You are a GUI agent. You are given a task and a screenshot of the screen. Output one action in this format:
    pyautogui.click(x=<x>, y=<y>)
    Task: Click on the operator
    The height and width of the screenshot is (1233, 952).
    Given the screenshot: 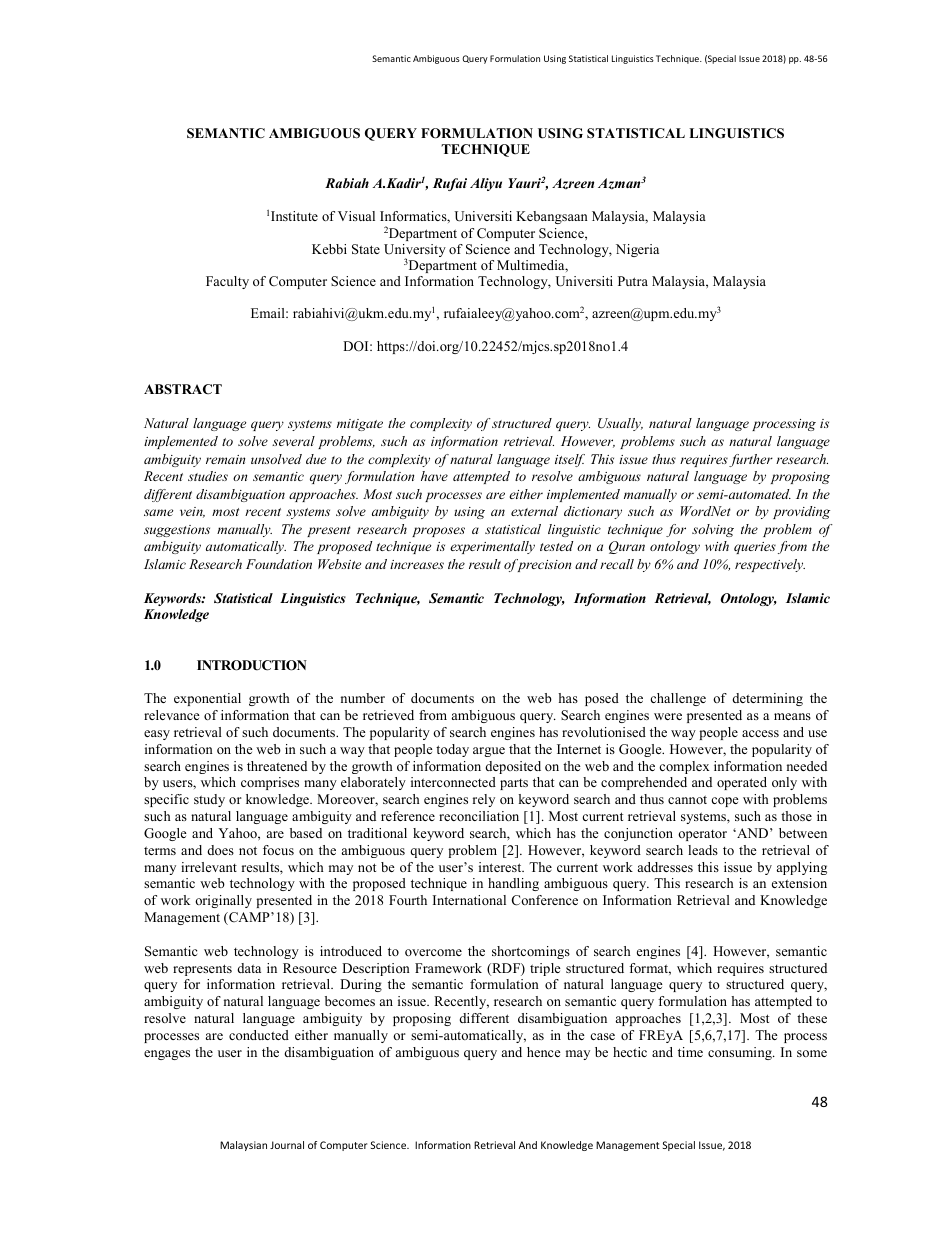 What is the action you would take?
    pyautogui.click(x=702, y=835)
